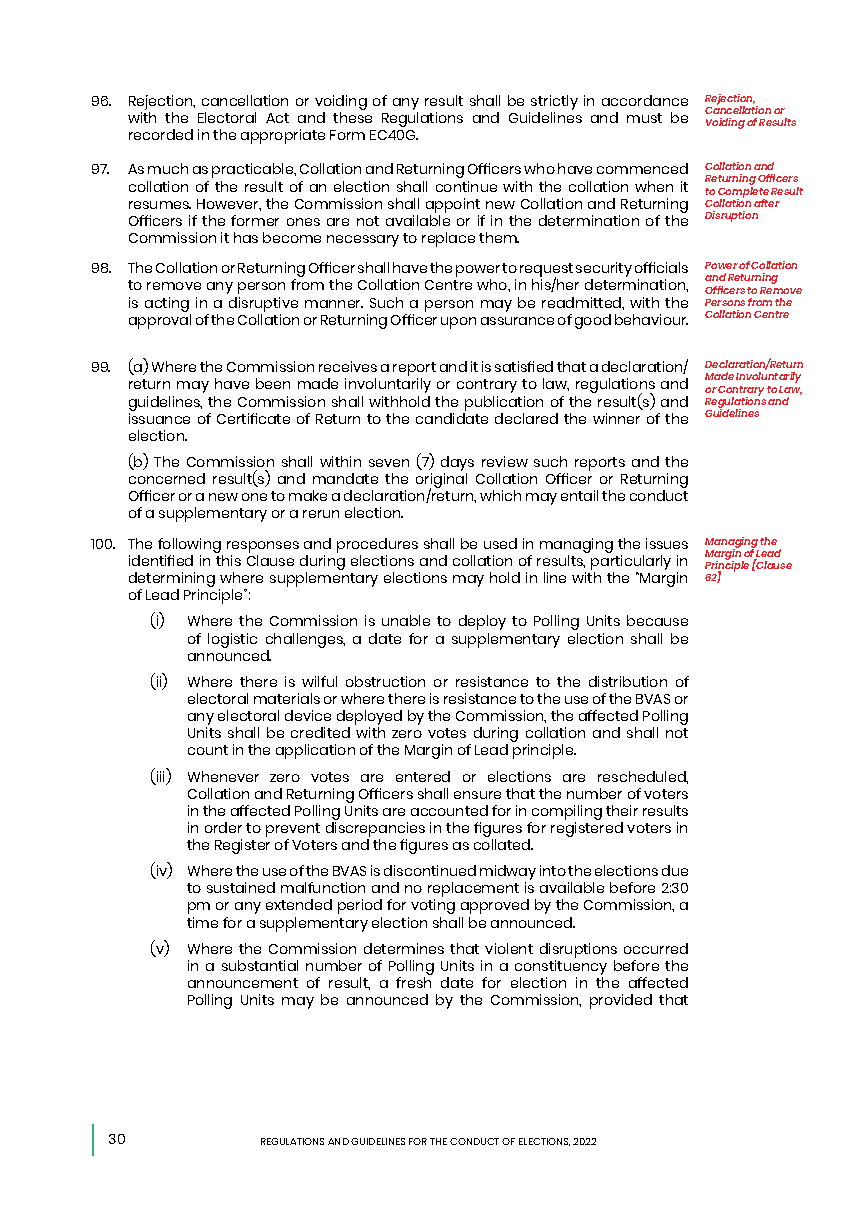 This document has width=854, height=1212. I want to click on must, so click(644, 118).
